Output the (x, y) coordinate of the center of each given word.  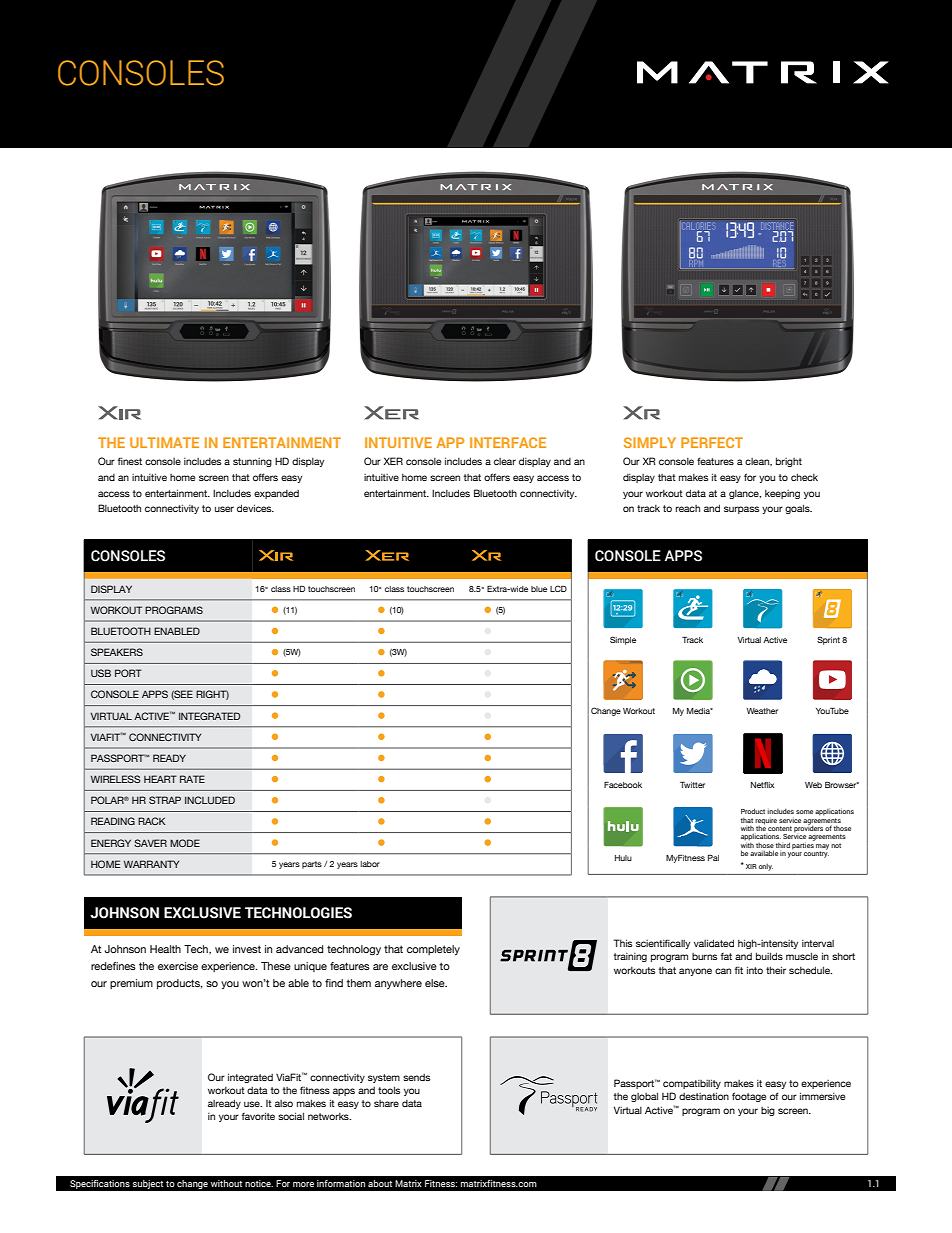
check (804, 477)
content (780, 828)
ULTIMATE (164, 442)
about (380, 1183)
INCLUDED (210, 800)
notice (259, 1183)
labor (370, 864)
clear (505, 461)
